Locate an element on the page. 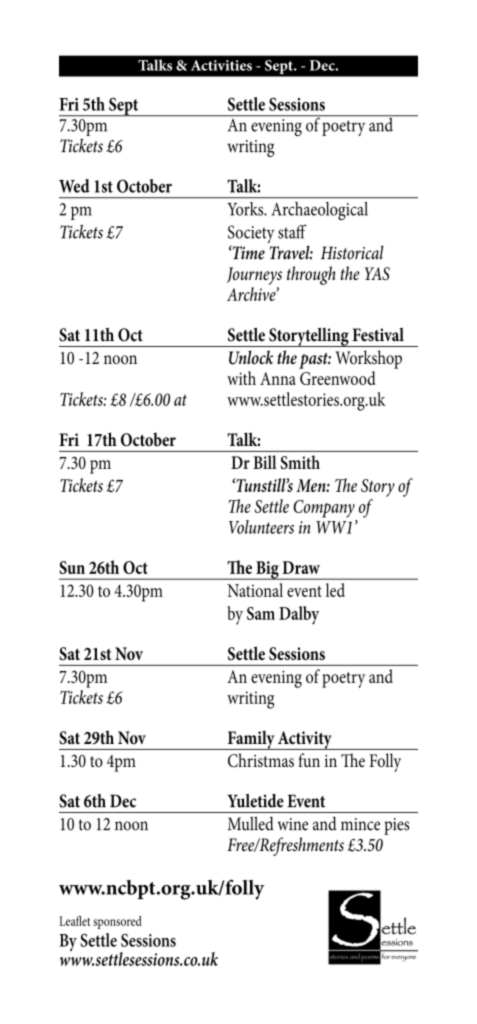  Wed is located at coordinates (74, 186).
